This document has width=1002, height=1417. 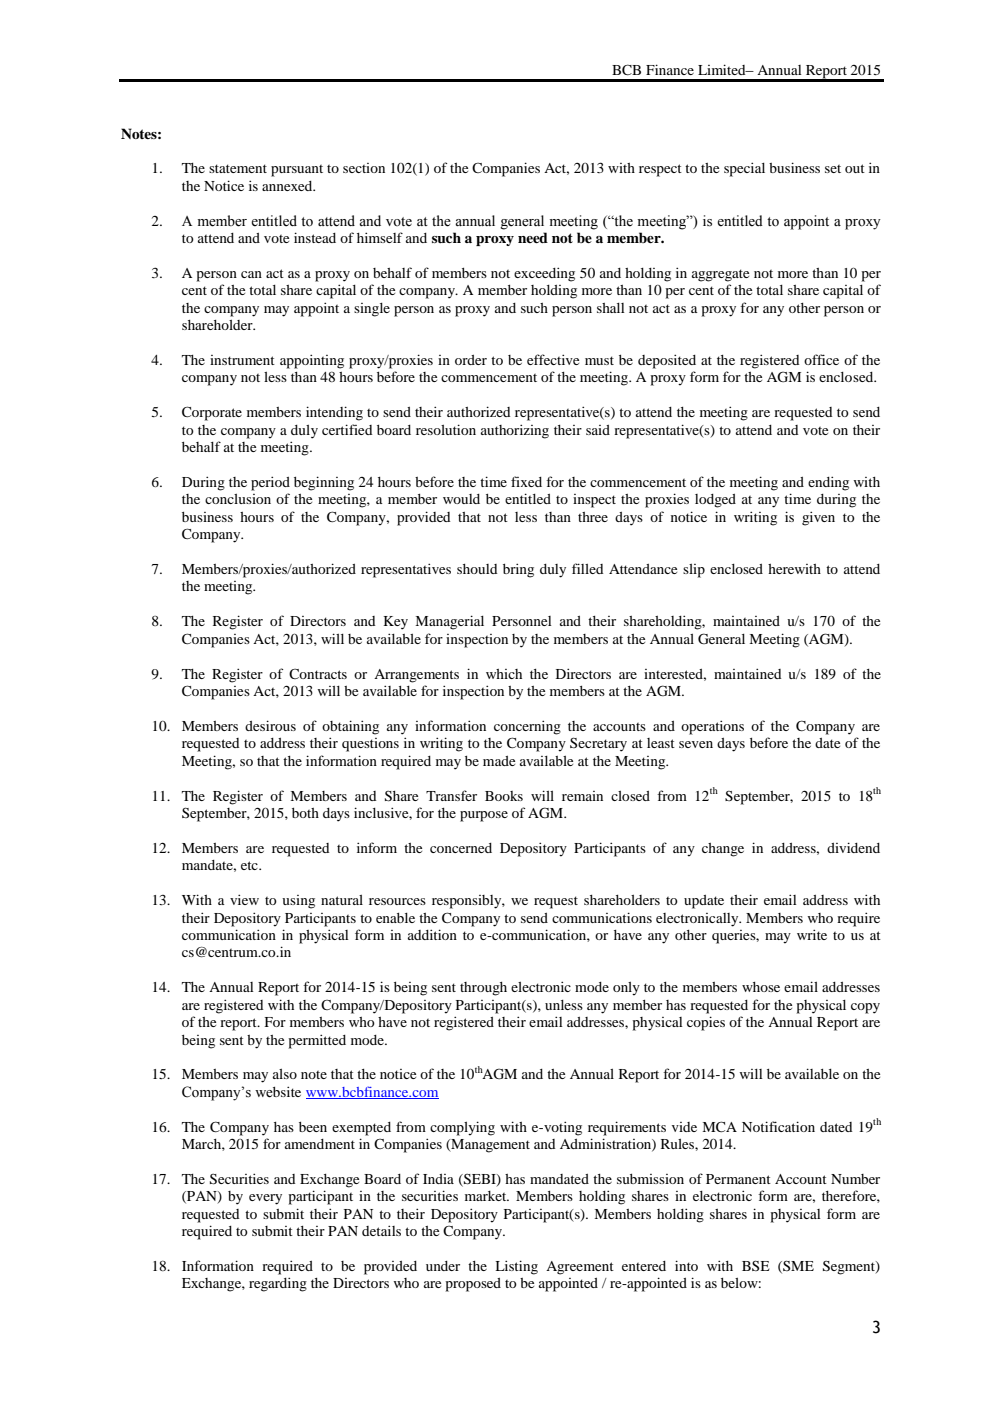 What do you see at coordinates (818, 518) in the document?
I see `given` at bounding box center [818, 518].
